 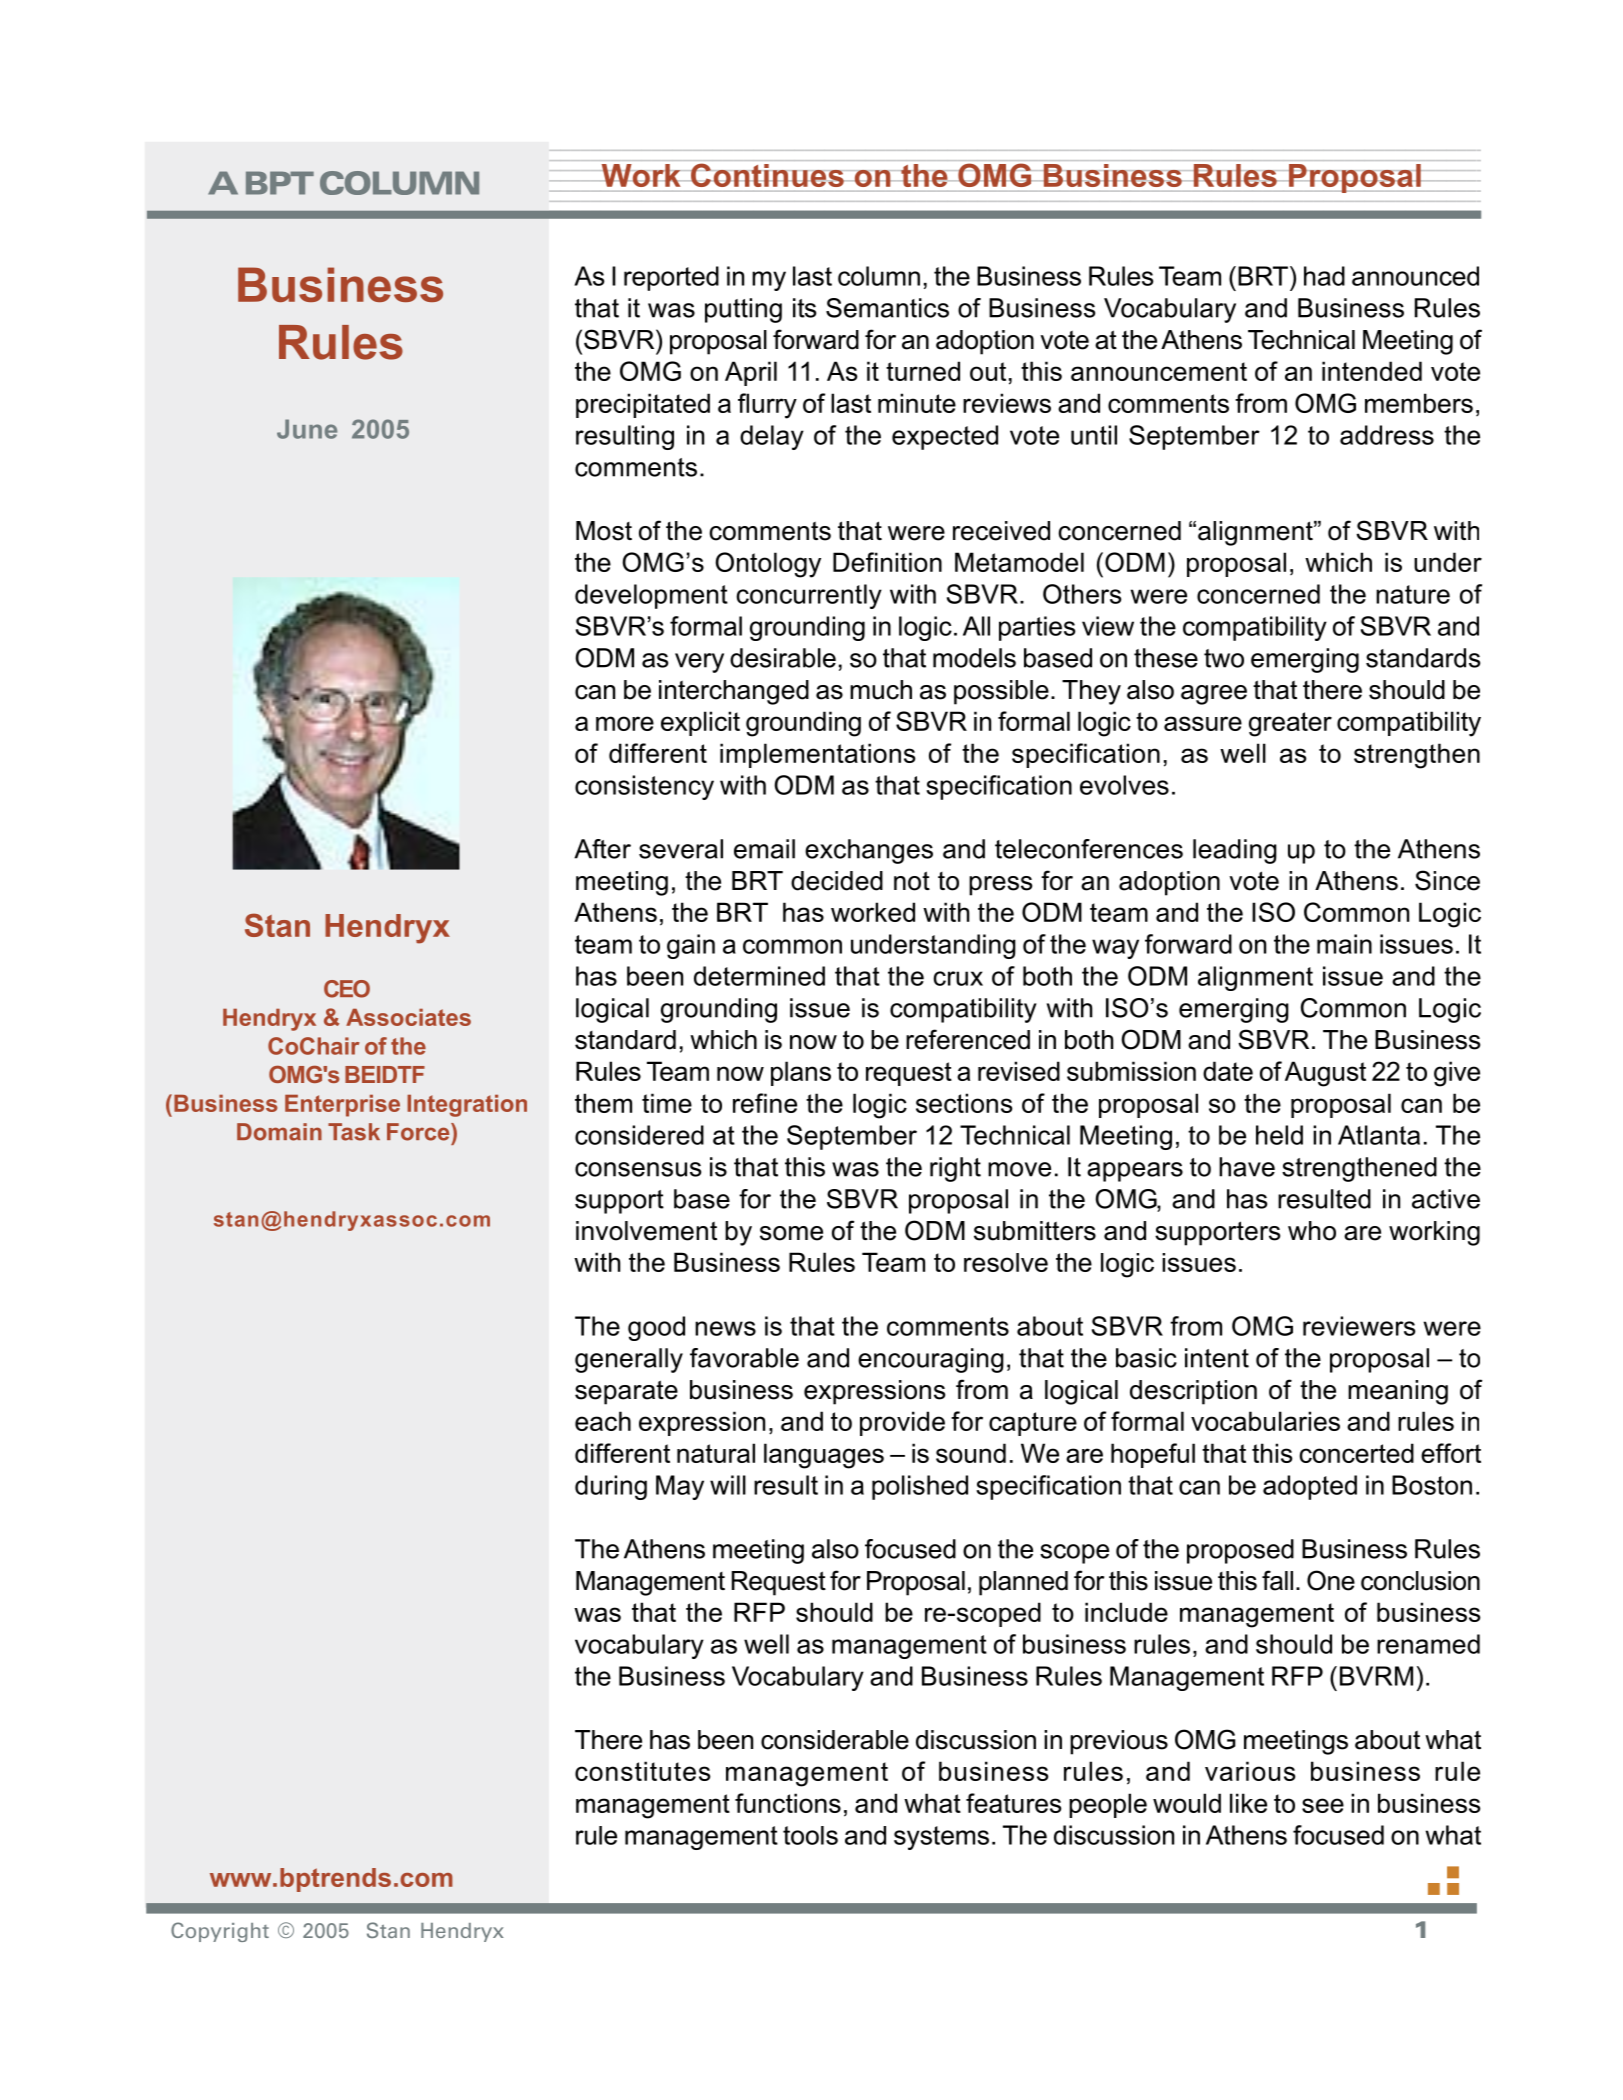 What do you see at coordinates (835, 1740) in the screenshot?
I see `considerable` at bounding box center [835, 1740].
